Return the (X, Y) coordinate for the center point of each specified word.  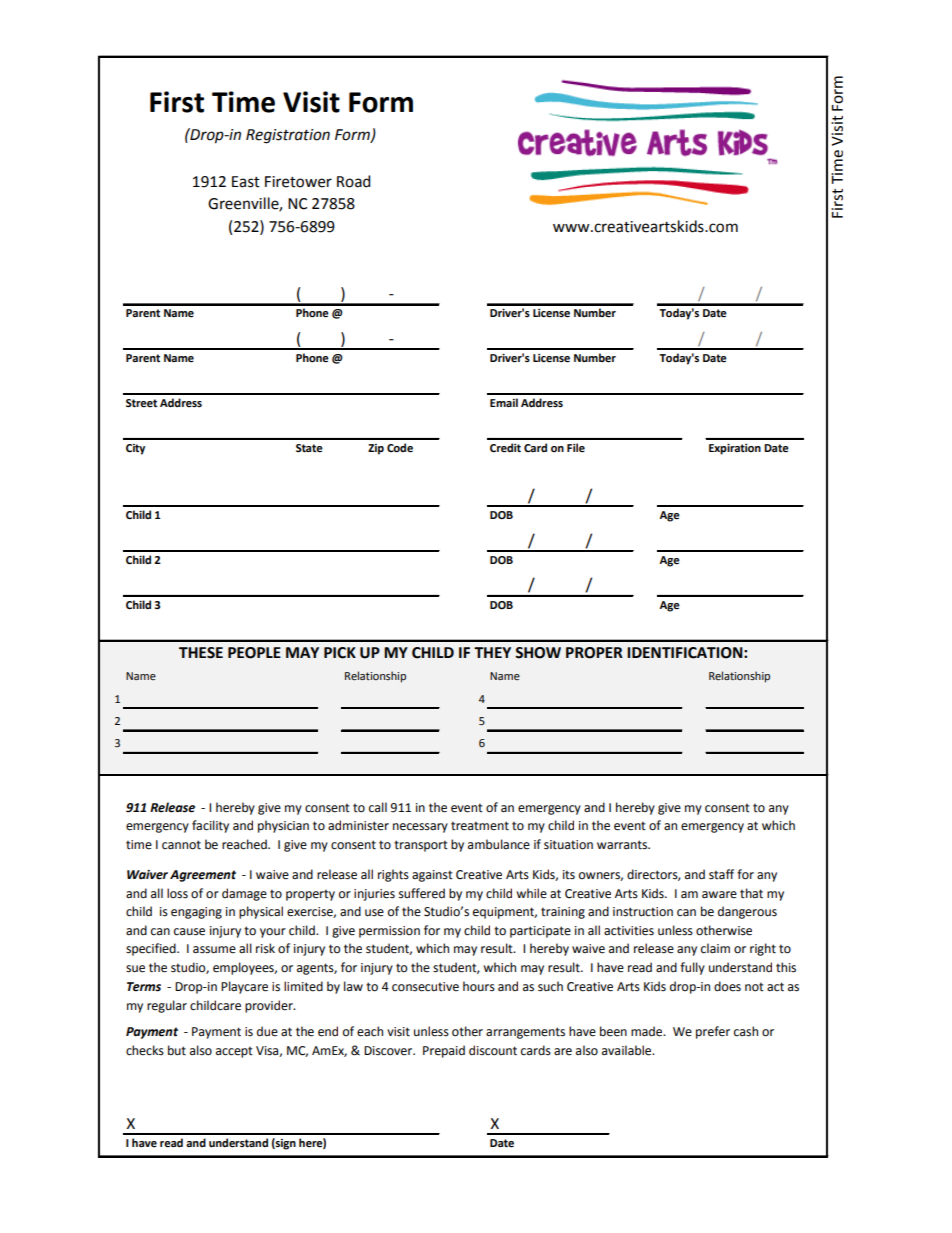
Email (504, 402)
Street (141, 403)
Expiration (735, 449)
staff (721, 874)
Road (354, 181)
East (246, 182)
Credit (505, 448)
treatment (480, 826)
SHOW (538, 653)
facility (210, 826)
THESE (201, 653)
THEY (492, 652)
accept (234, 1052)
